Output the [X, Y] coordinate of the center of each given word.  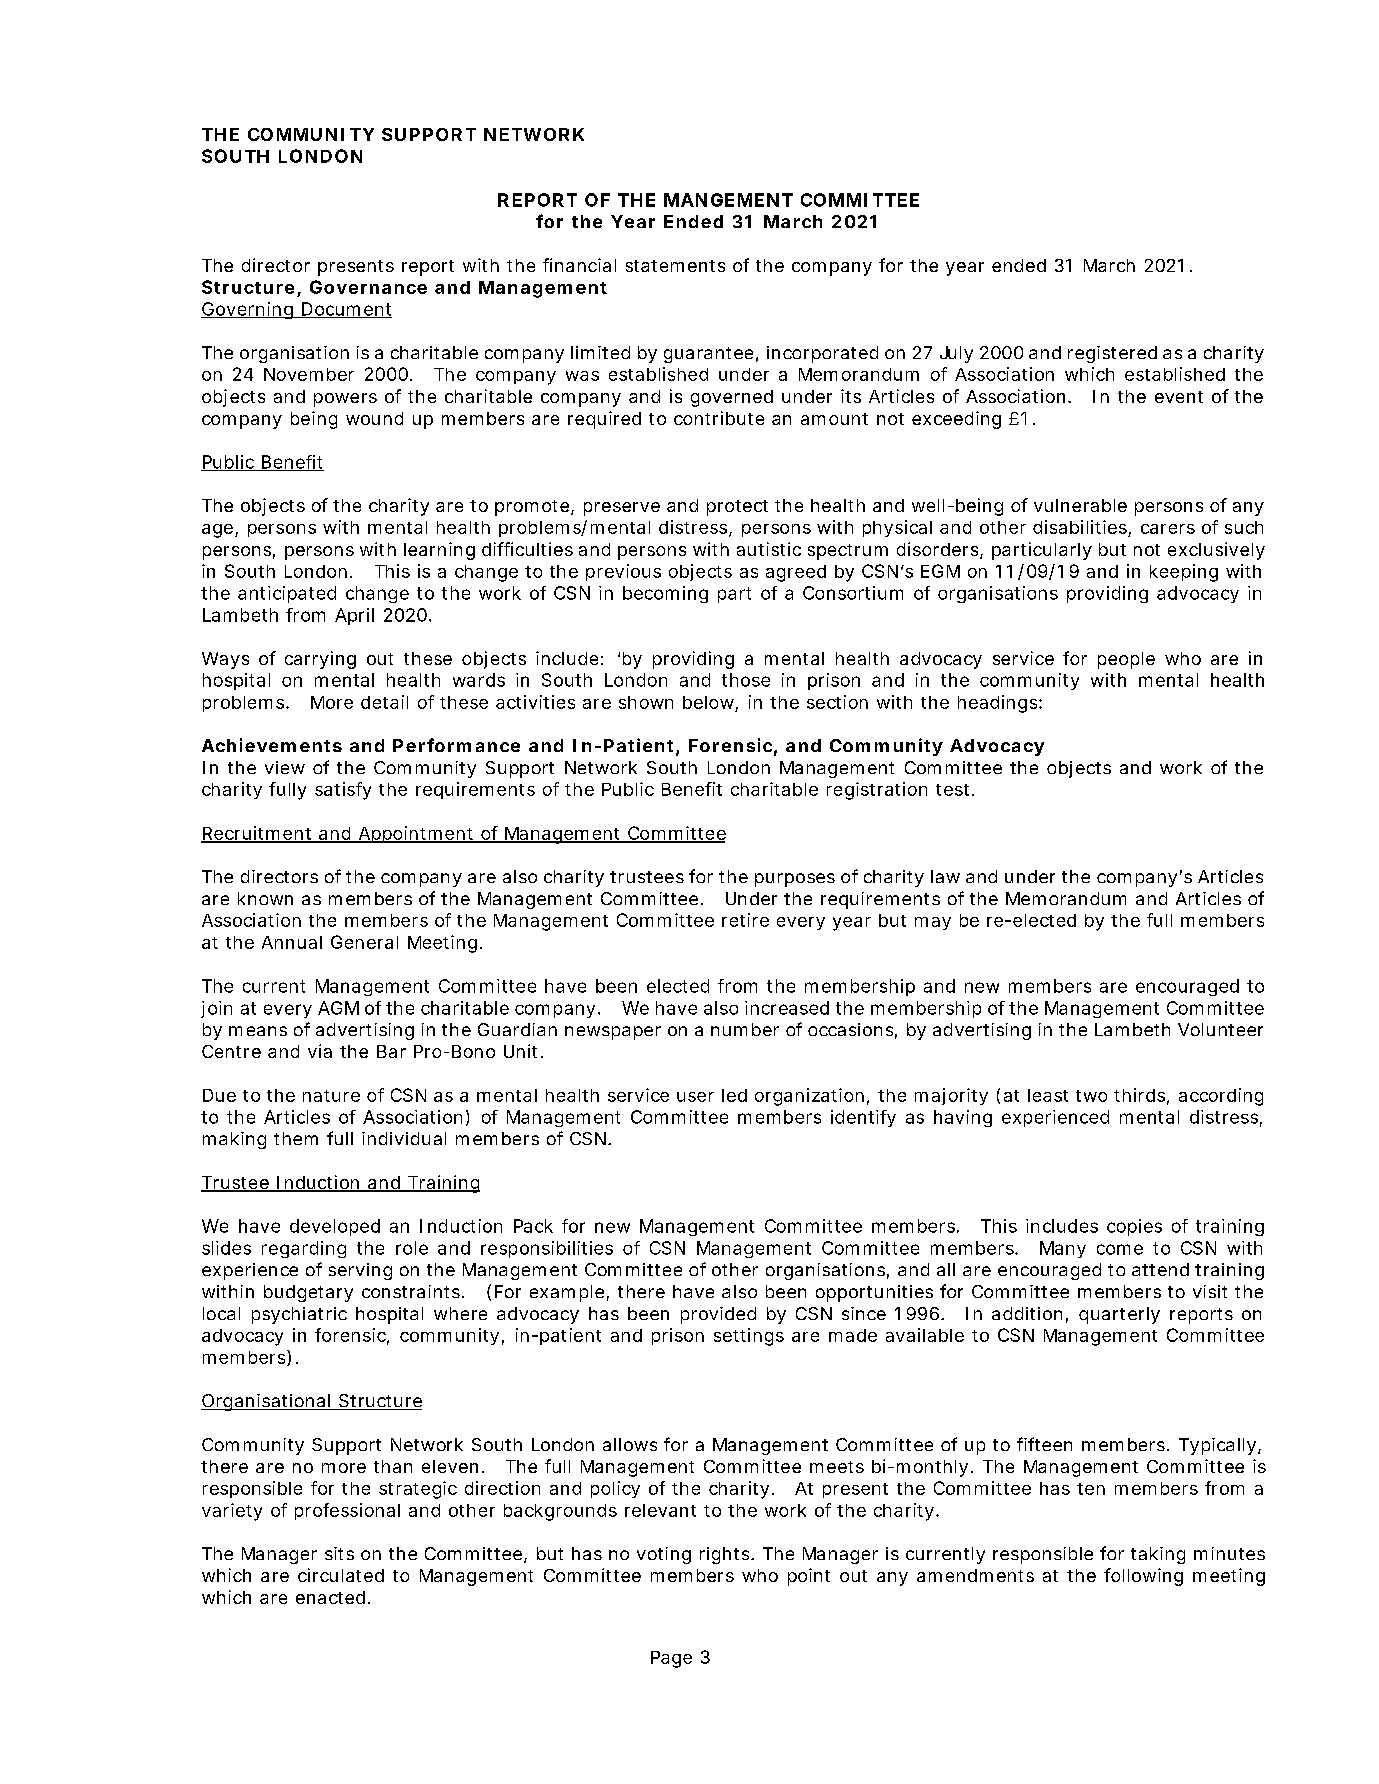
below [710, 703]
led [734, 1095]
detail [384, 702]
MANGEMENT [728, 200]
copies [1134, 1227]
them [296, 1138]
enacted [330, 1597]
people [1126, 660]
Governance [368, 287]
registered [1112, 354]
